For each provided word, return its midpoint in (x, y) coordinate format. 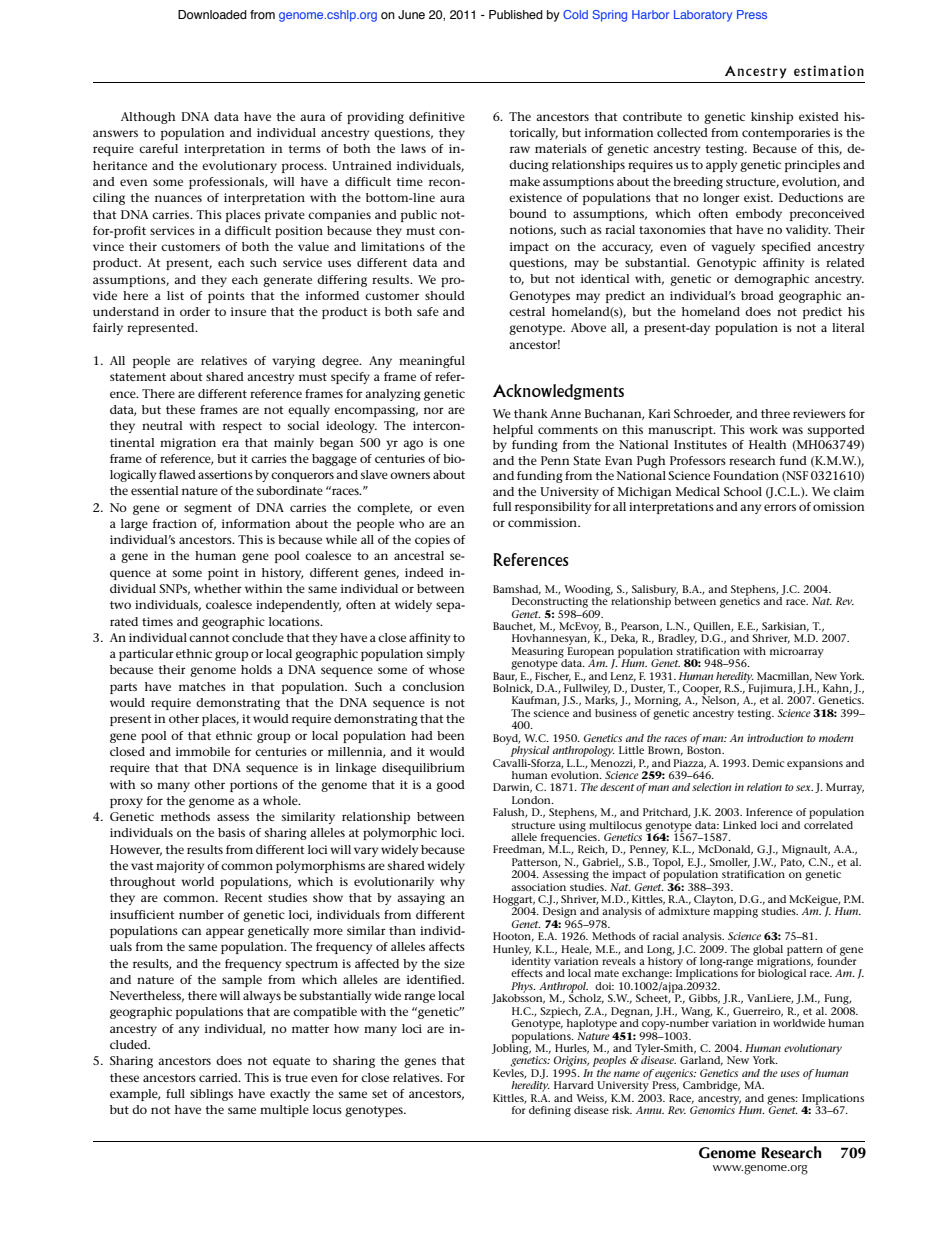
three (775, 413)
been (451, 735)
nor (434, 410)
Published (516, 14)
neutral (162, 425)
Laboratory (703, 16)
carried (219, 1077)
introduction (775, 738)
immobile (203, 751)
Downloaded (212, 14)
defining (550, 1111)
